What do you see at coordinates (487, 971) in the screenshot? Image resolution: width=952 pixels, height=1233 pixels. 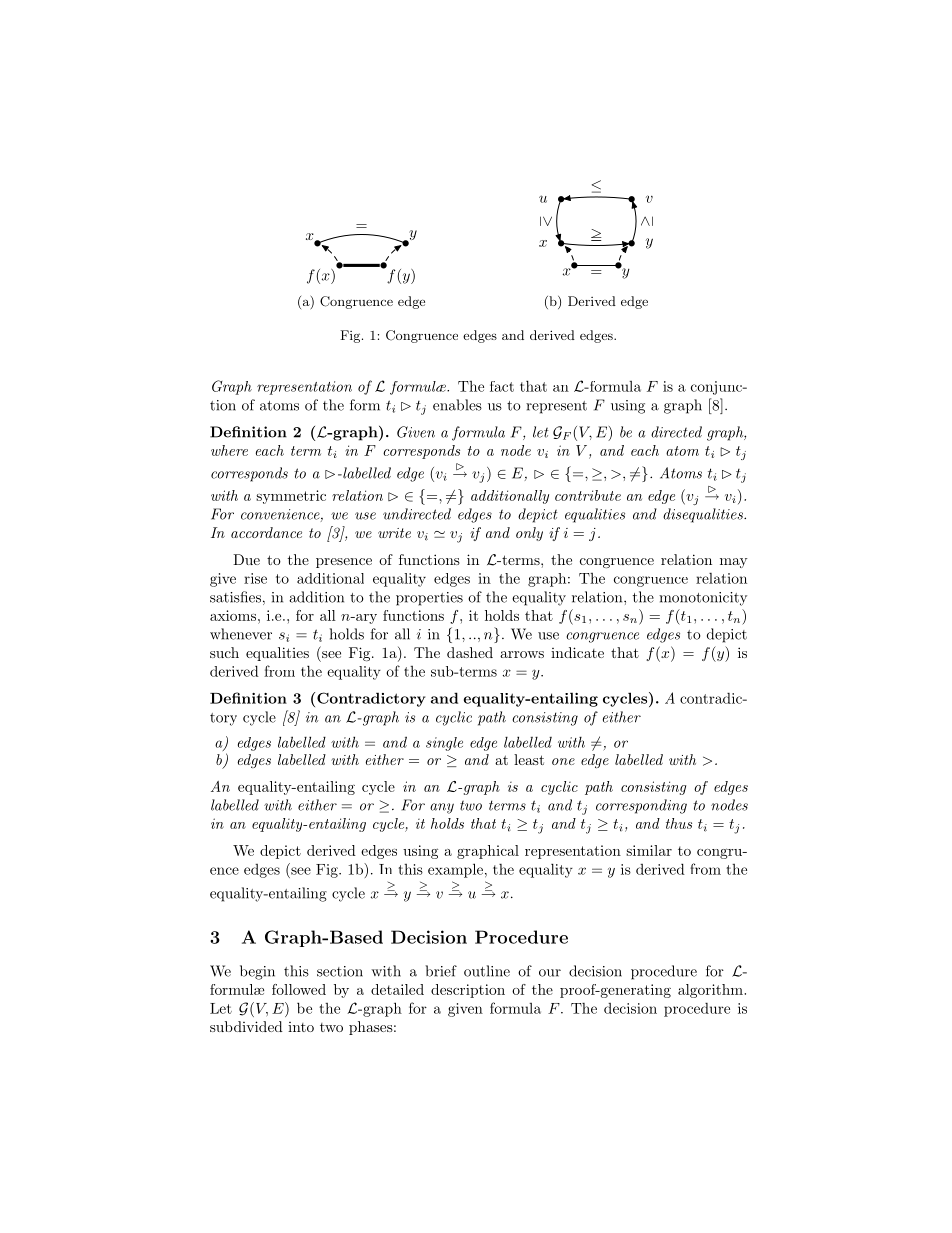 I see `outline` at bounding box center [487, 971].
